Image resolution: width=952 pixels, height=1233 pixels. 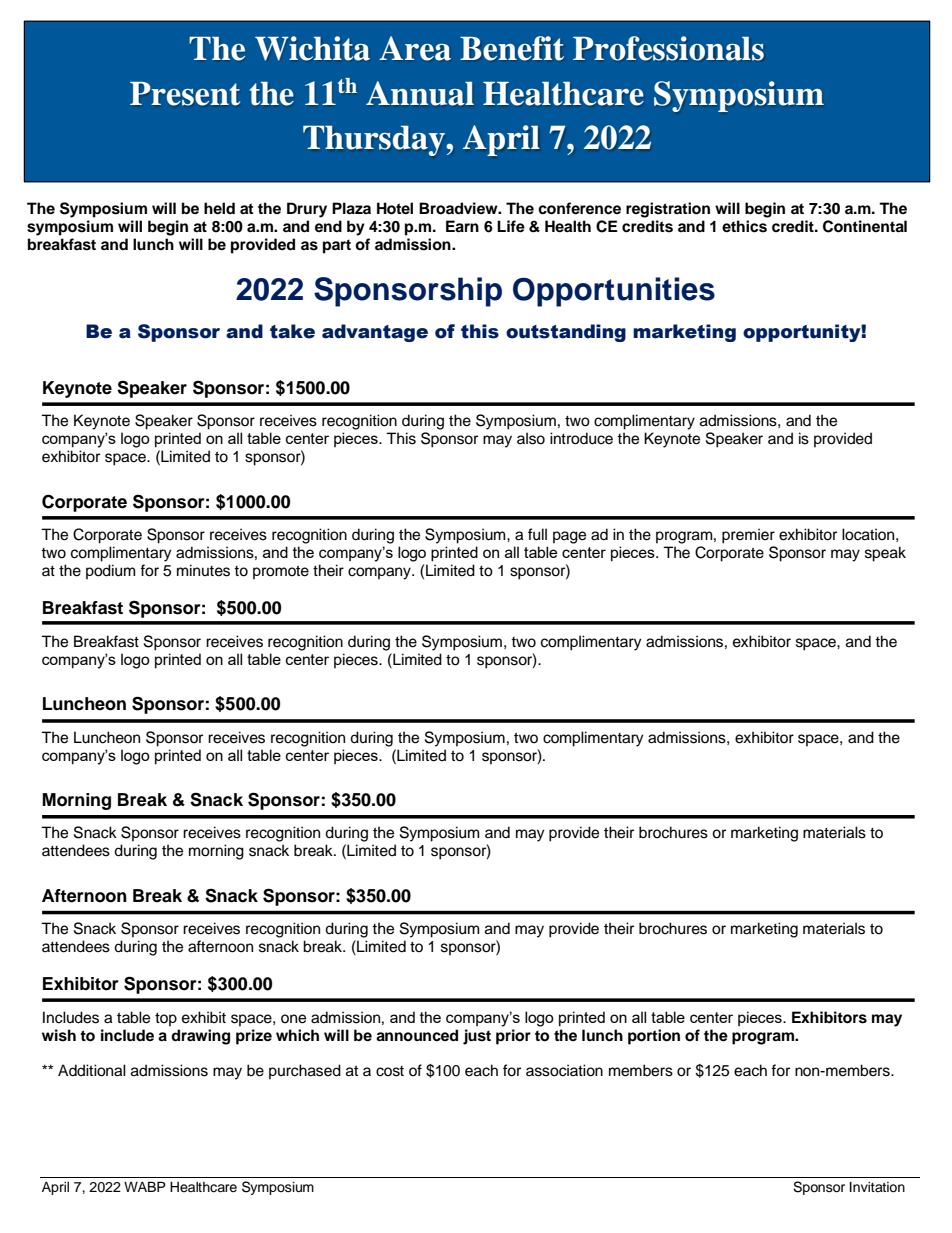 I want to click on cost, so click(x=390, y=1071).
